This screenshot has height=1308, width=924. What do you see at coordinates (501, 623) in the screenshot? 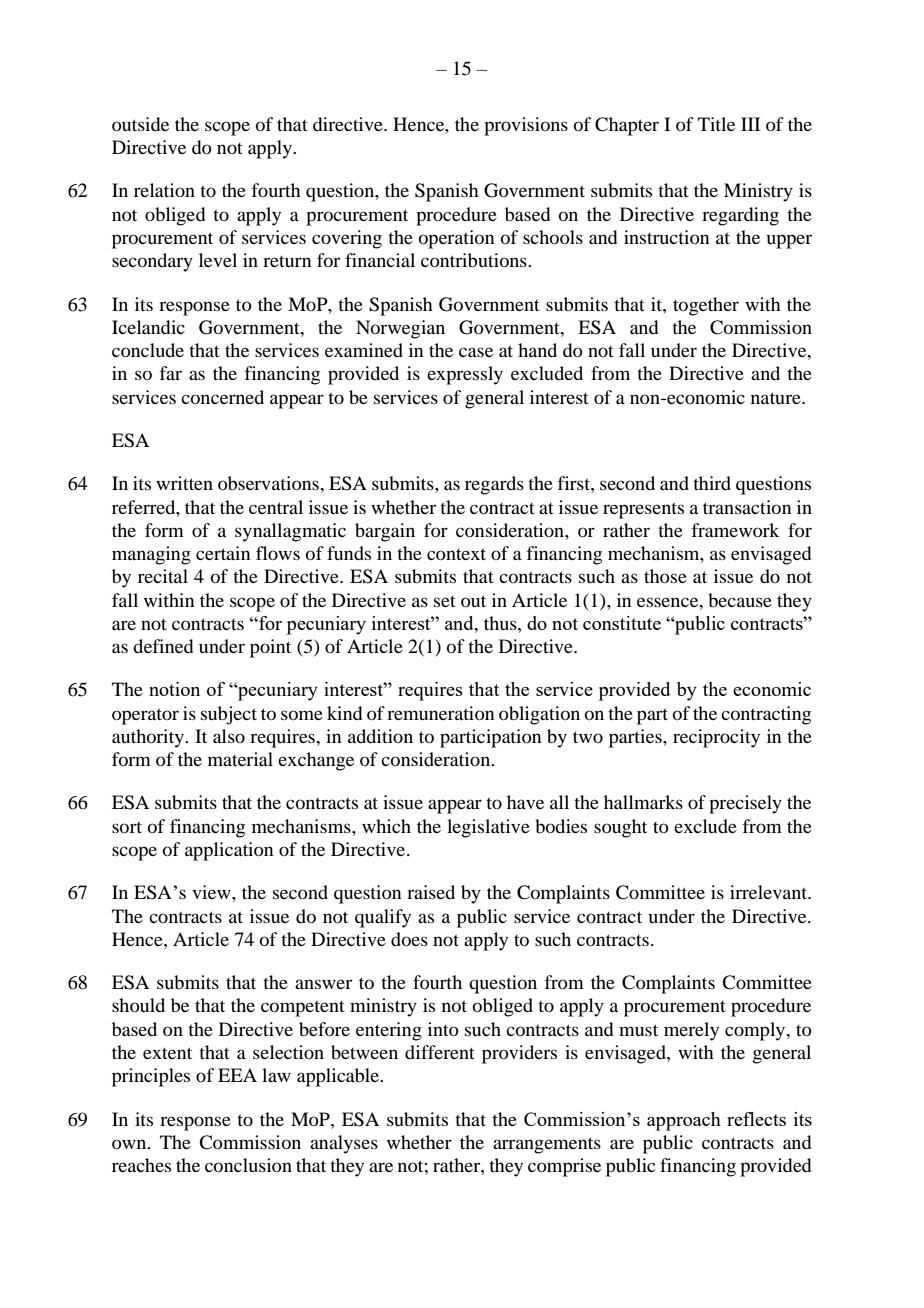
I see `thus` at bounding box center [501, 623].
